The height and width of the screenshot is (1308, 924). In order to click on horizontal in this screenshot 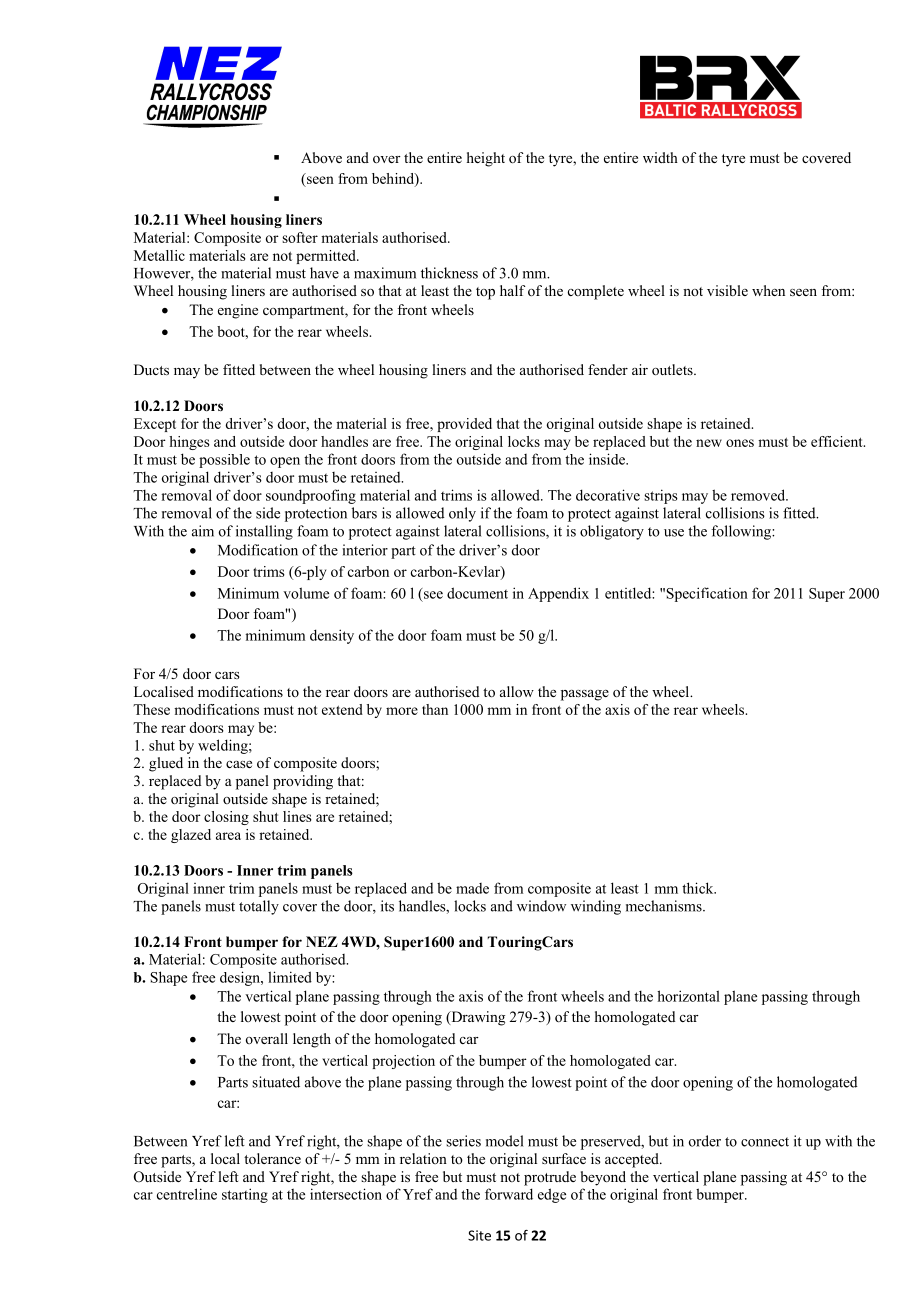, I will do `click(688, 996)`.
